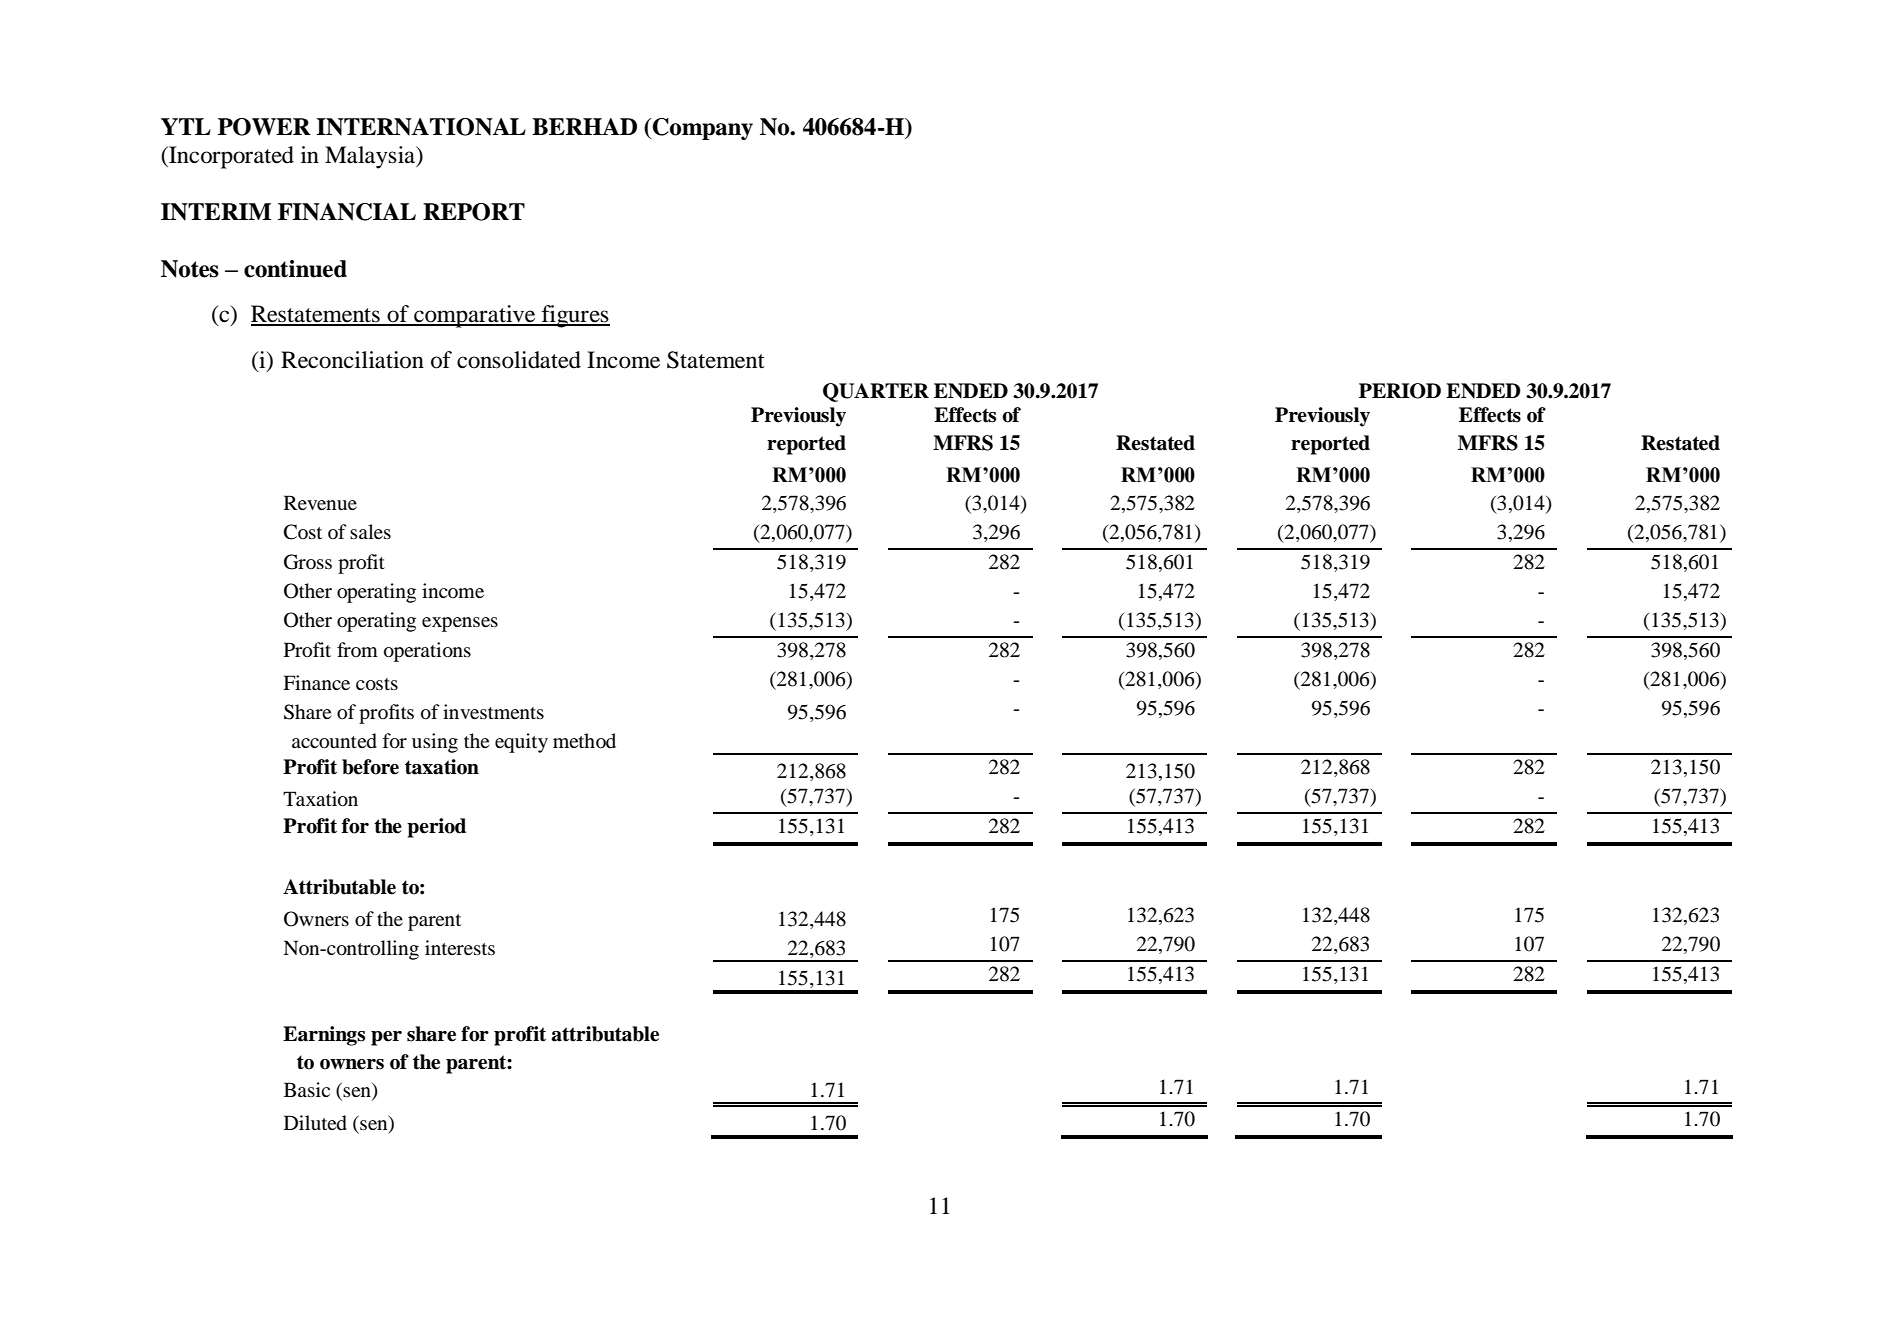 This document has width=1879, height=1329. I want to click on Company, so click(701, 129).
